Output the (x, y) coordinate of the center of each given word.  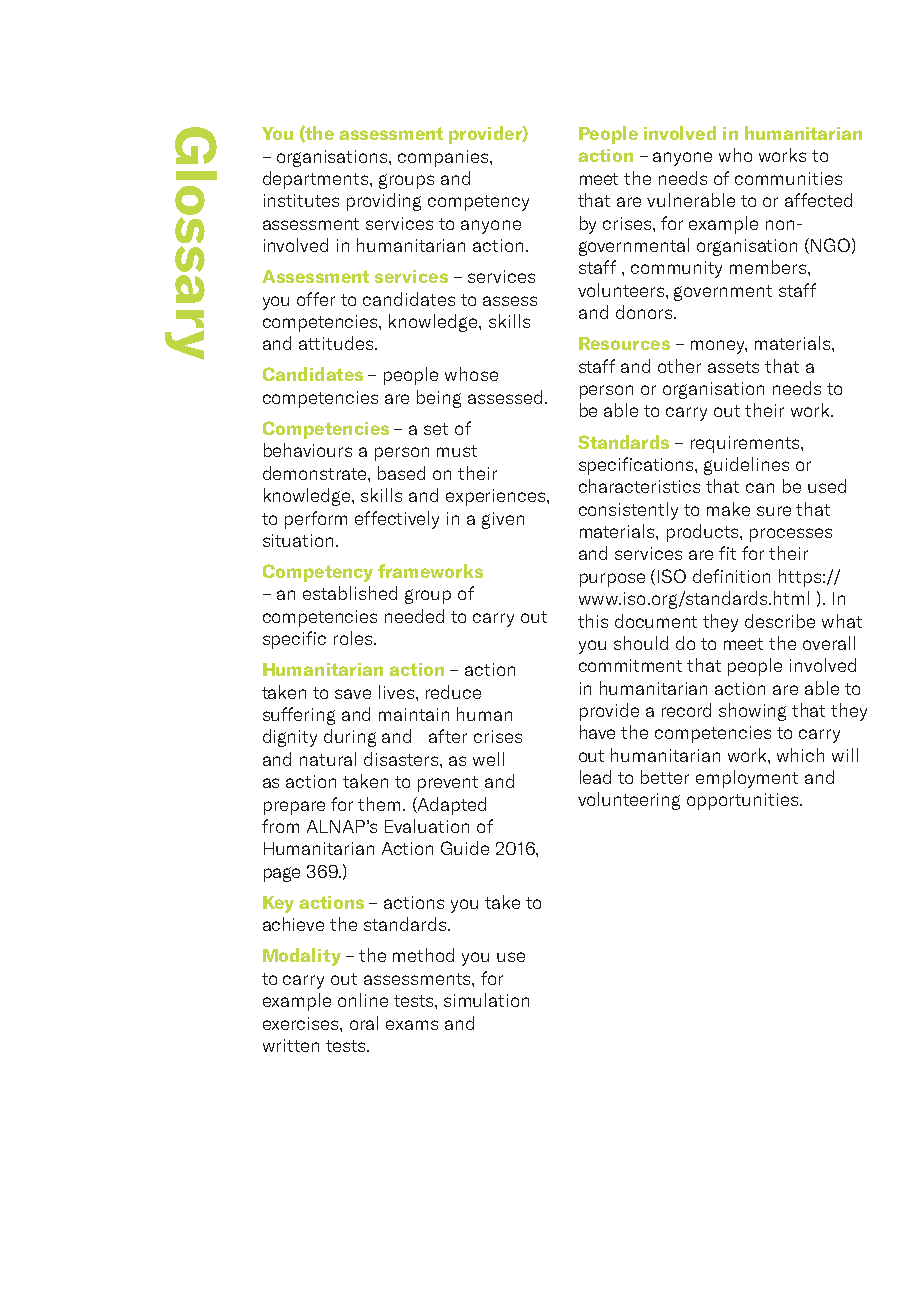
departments (315, 180)
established (350, 593)
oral (364, 1023)
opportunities (744, 801)
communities (788, 178)
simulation (486, 1000)
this (593, 621)
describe (780, 621)
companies (444, 158)
